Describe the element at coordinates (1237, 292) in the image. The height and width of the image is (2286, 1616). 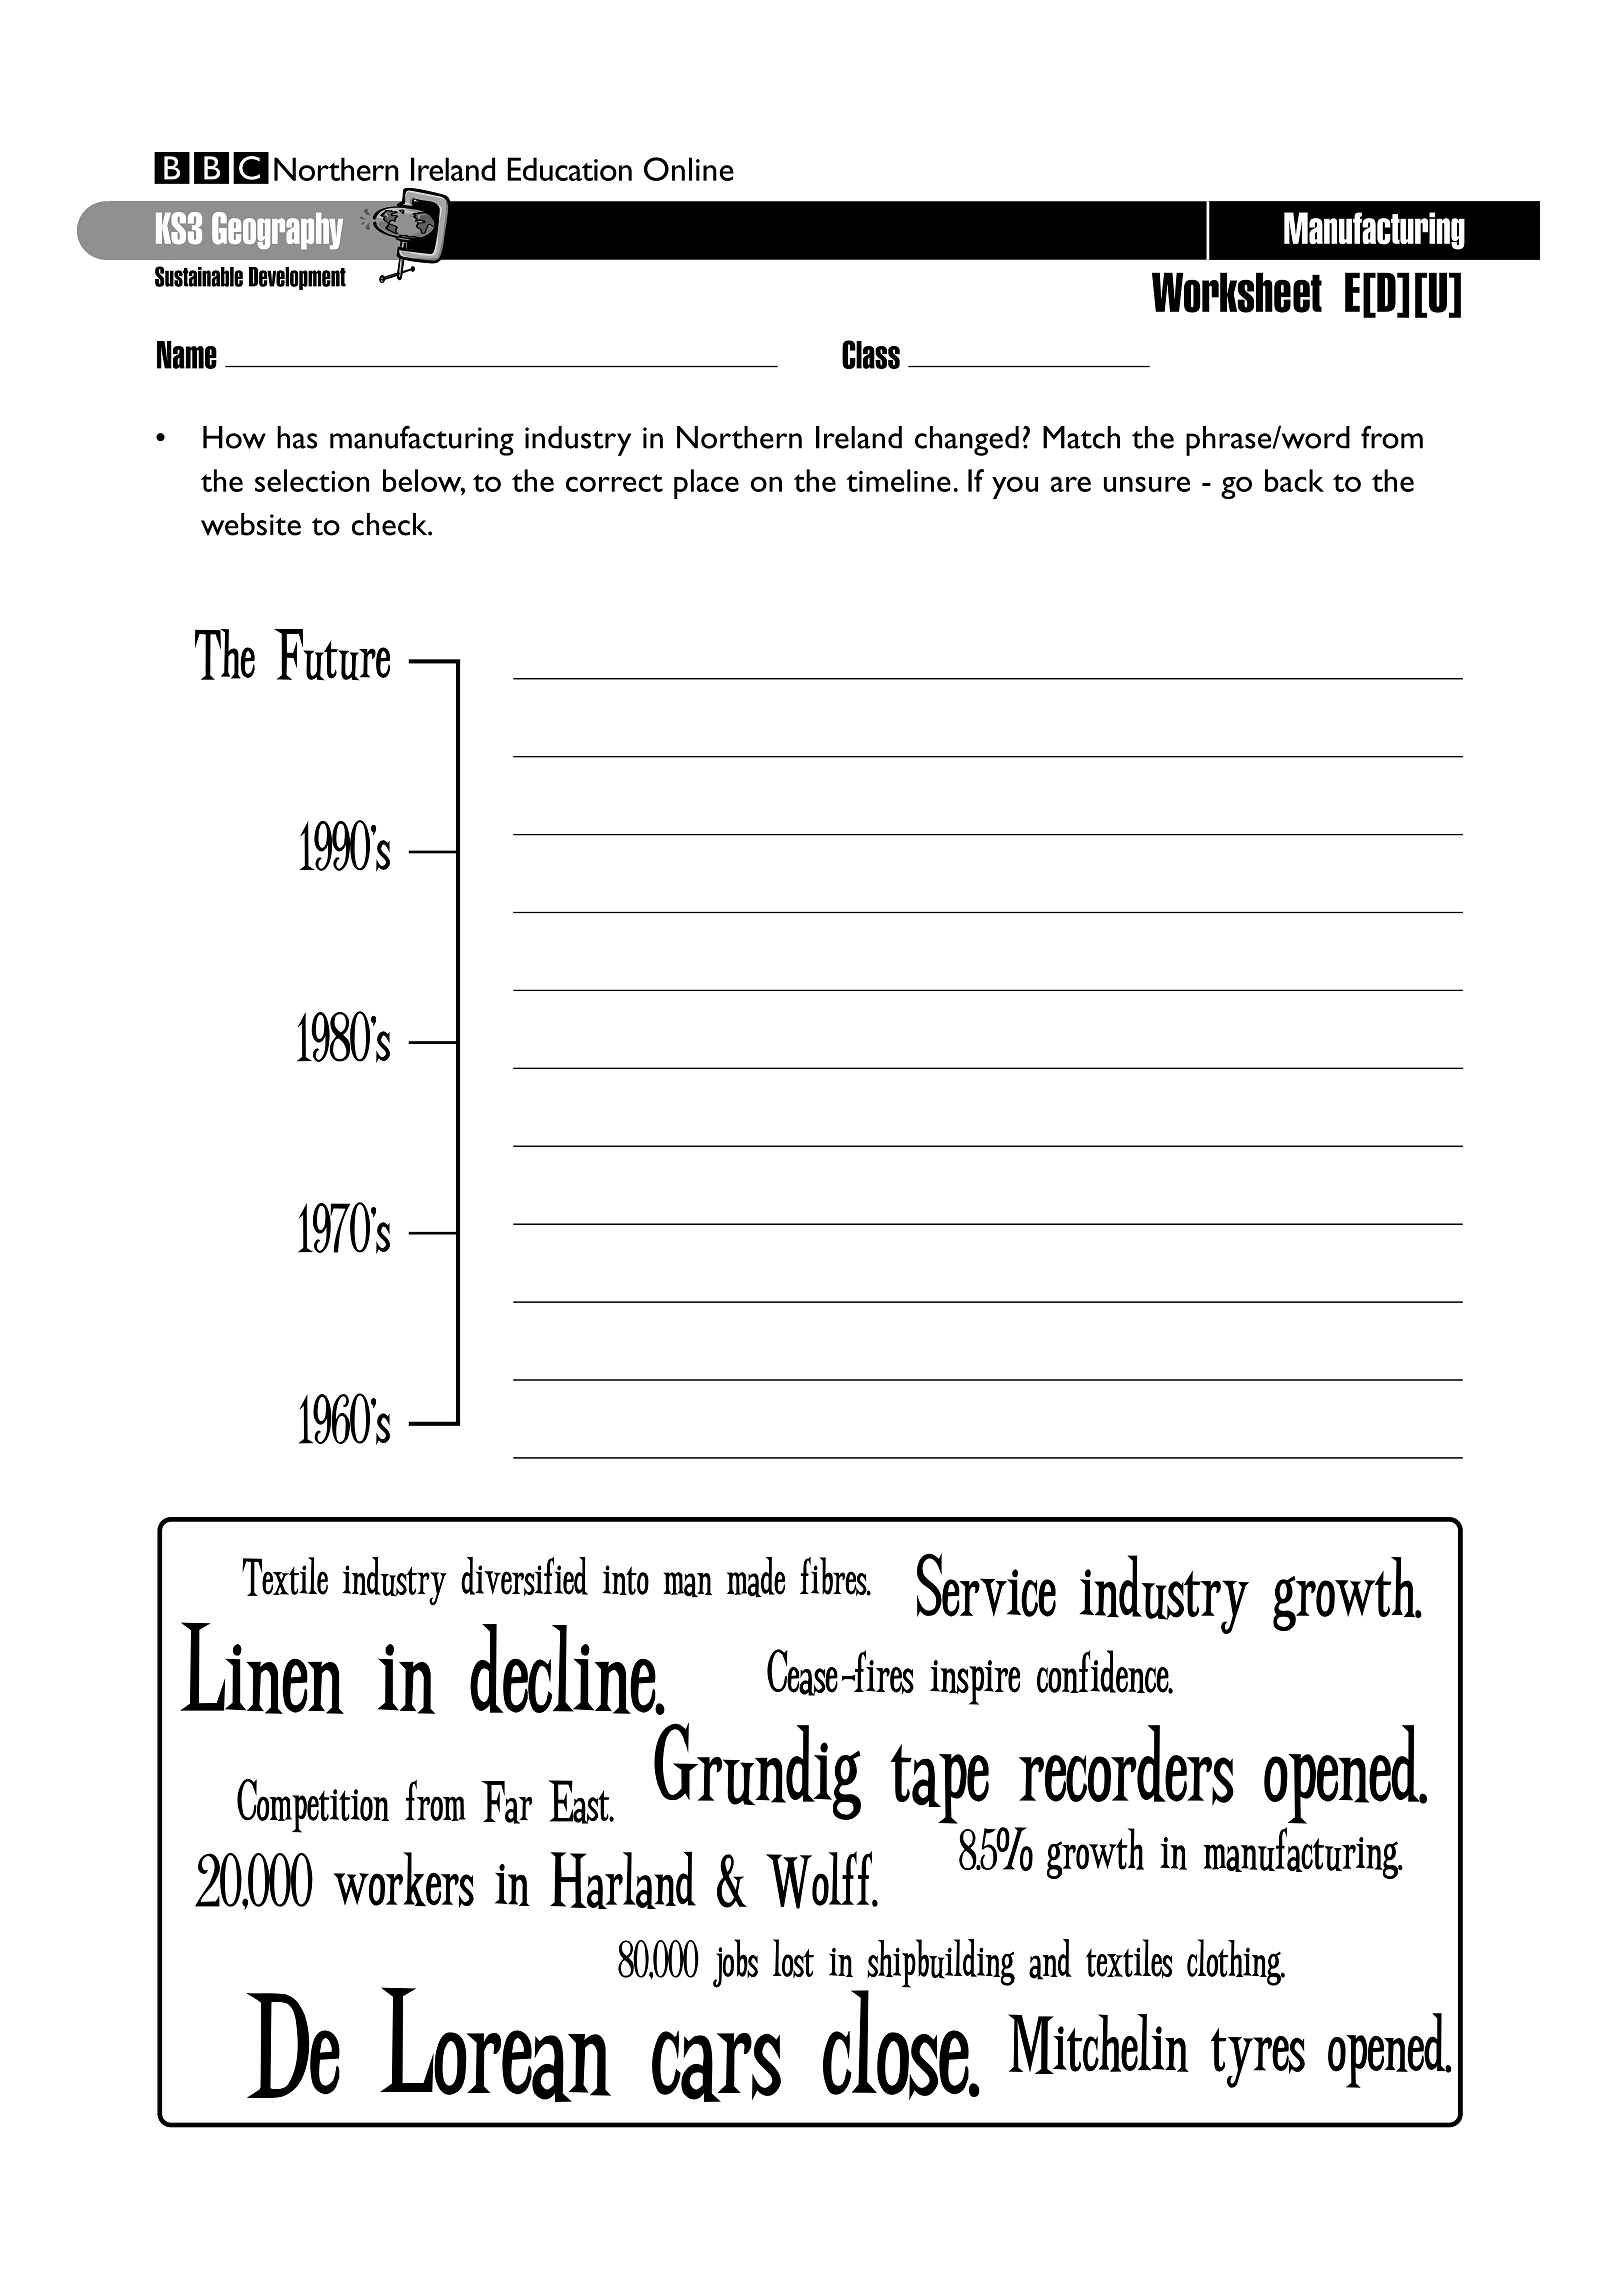
I see `Worksheet` at that location.
